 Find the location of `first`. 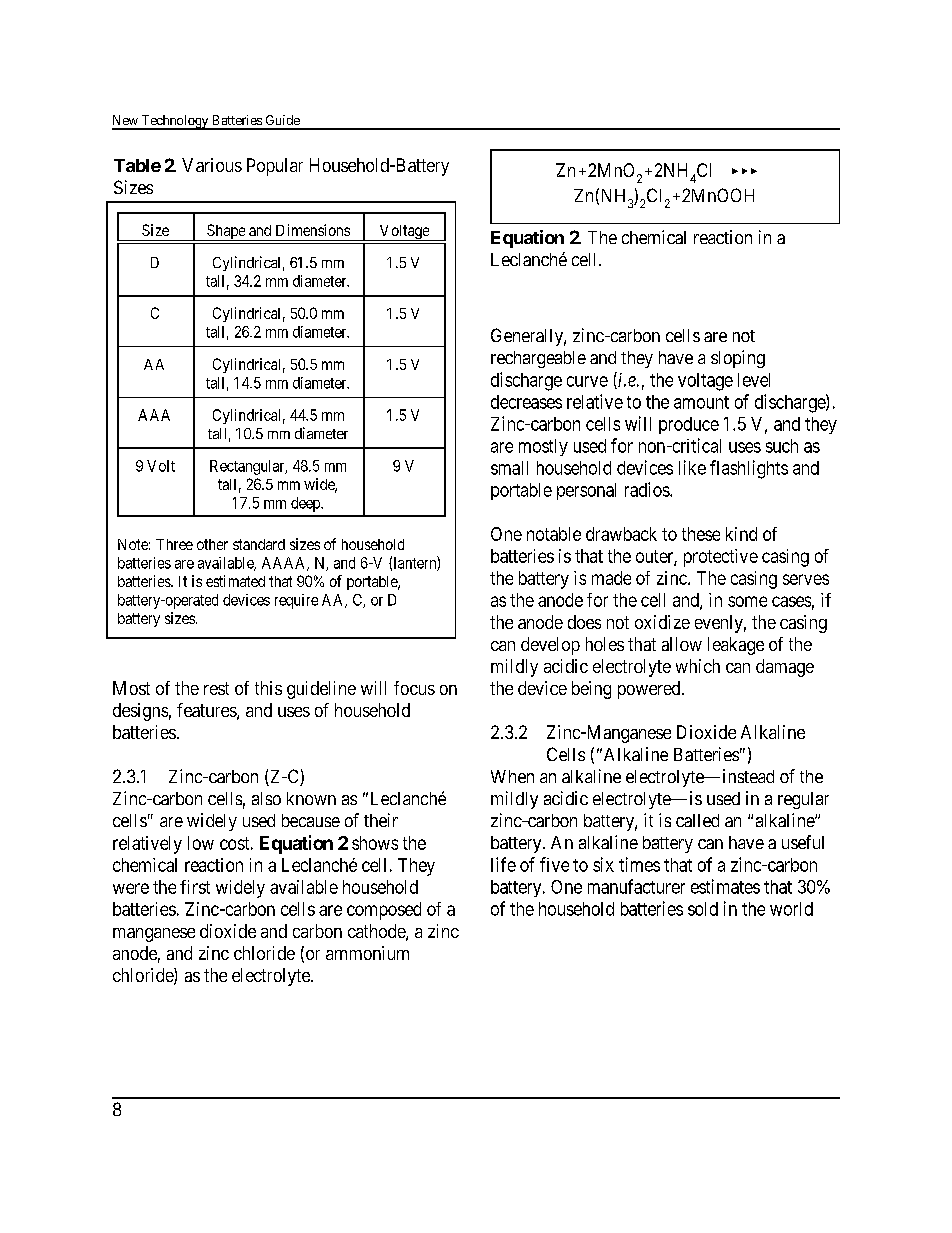

first is located at coordinates (195, 887).
